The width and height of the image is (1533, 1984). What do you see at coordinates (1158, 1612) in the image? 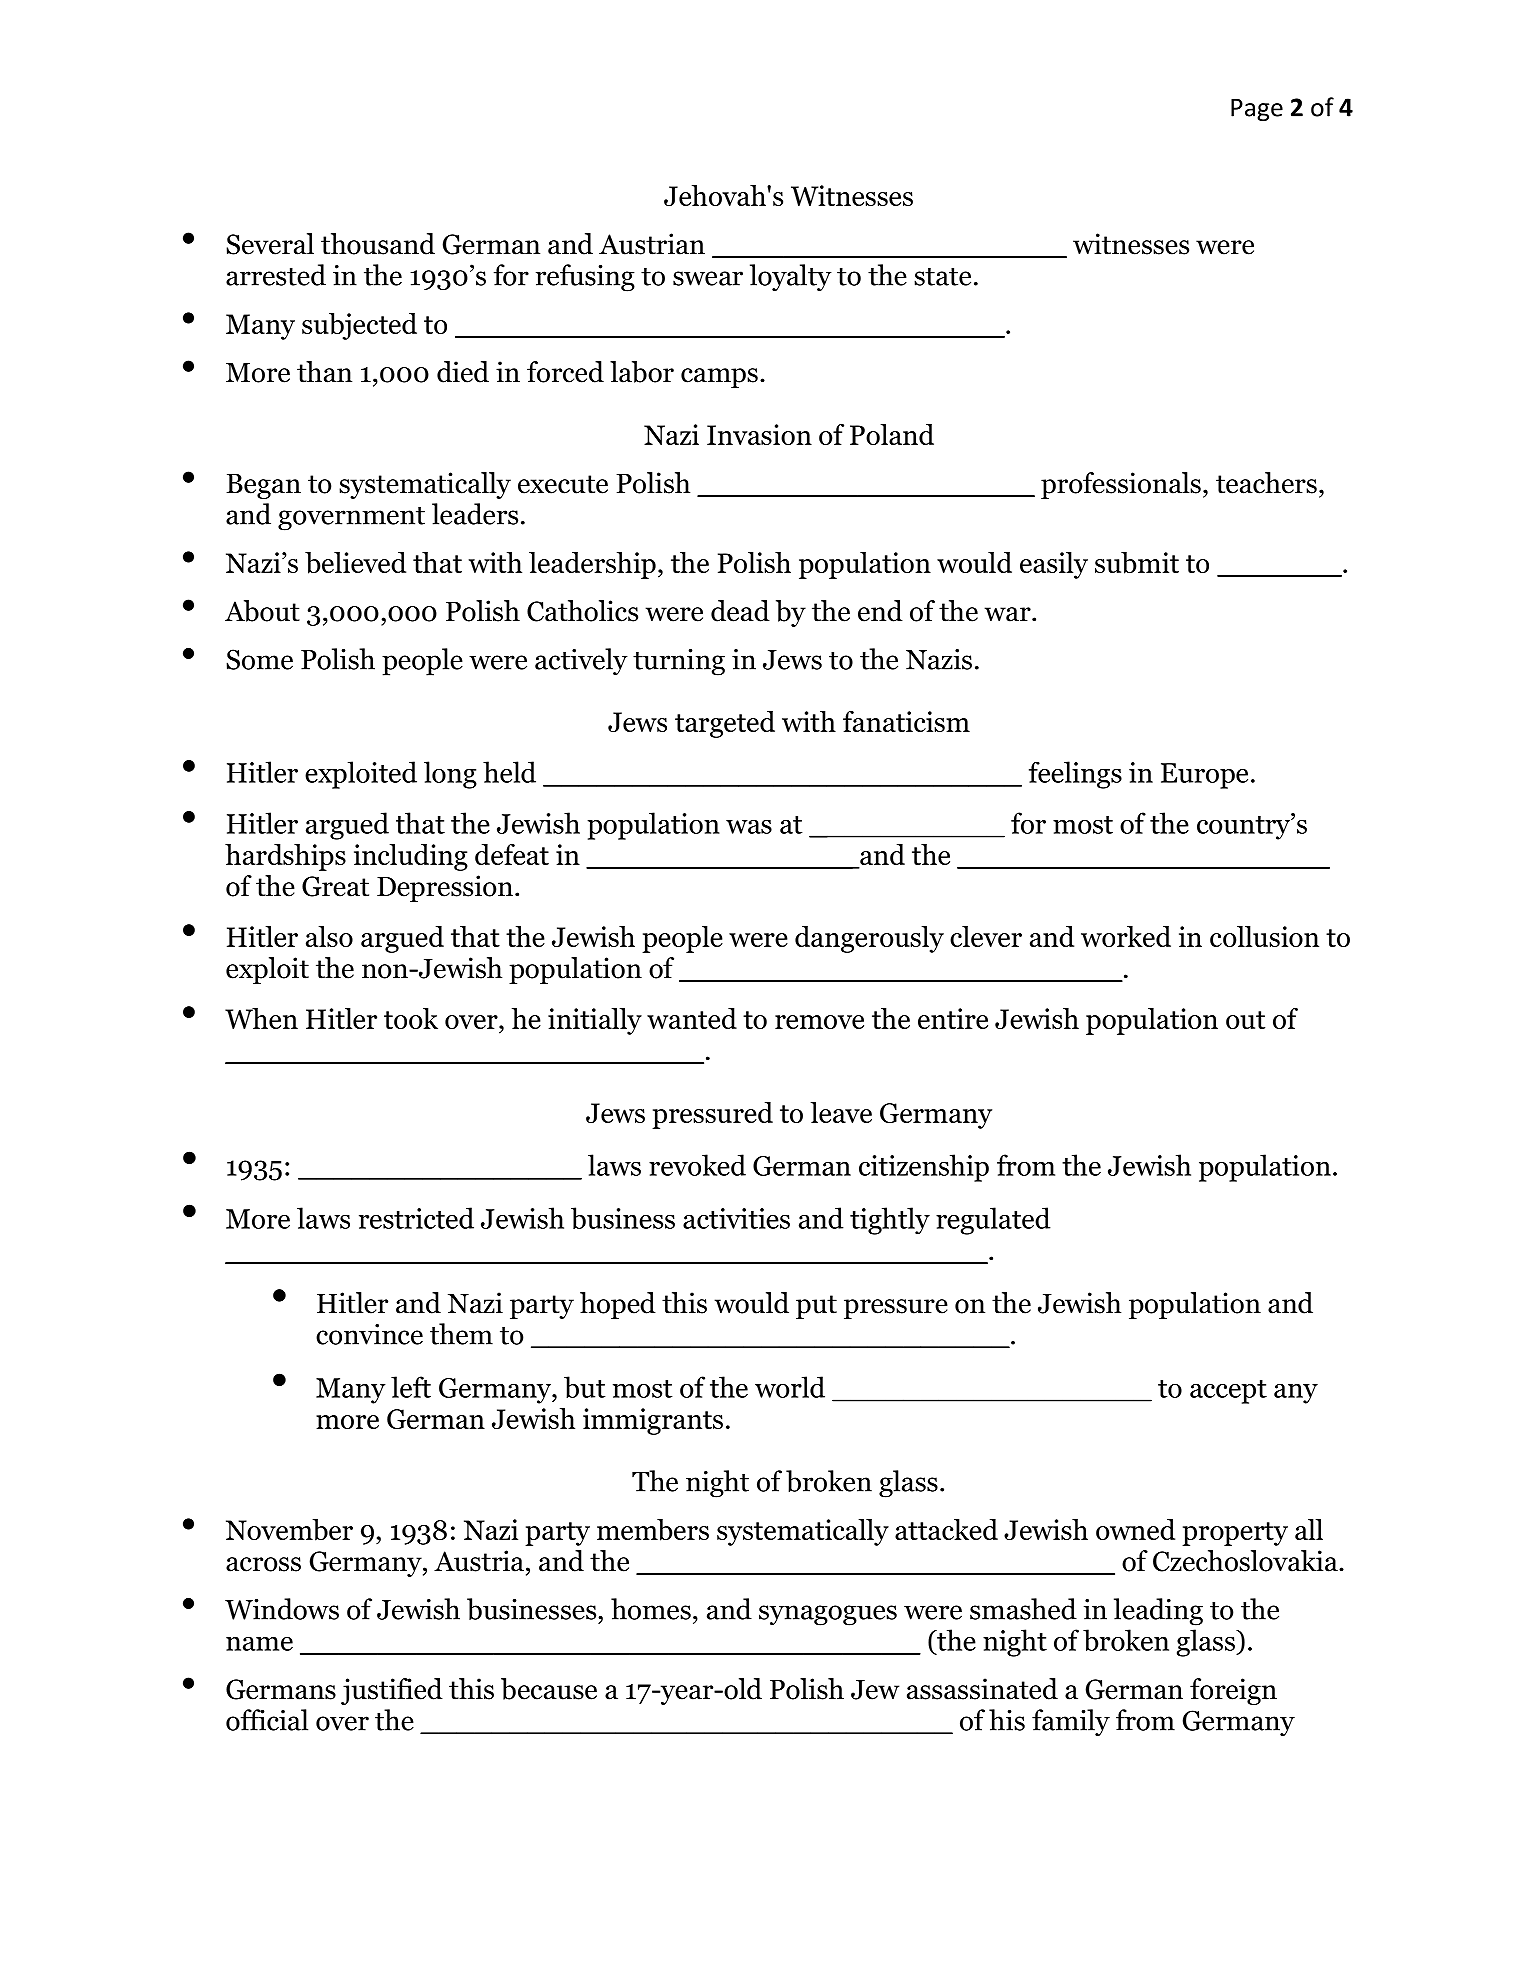
I see `leading` at bounding box center [1158, 1612].
